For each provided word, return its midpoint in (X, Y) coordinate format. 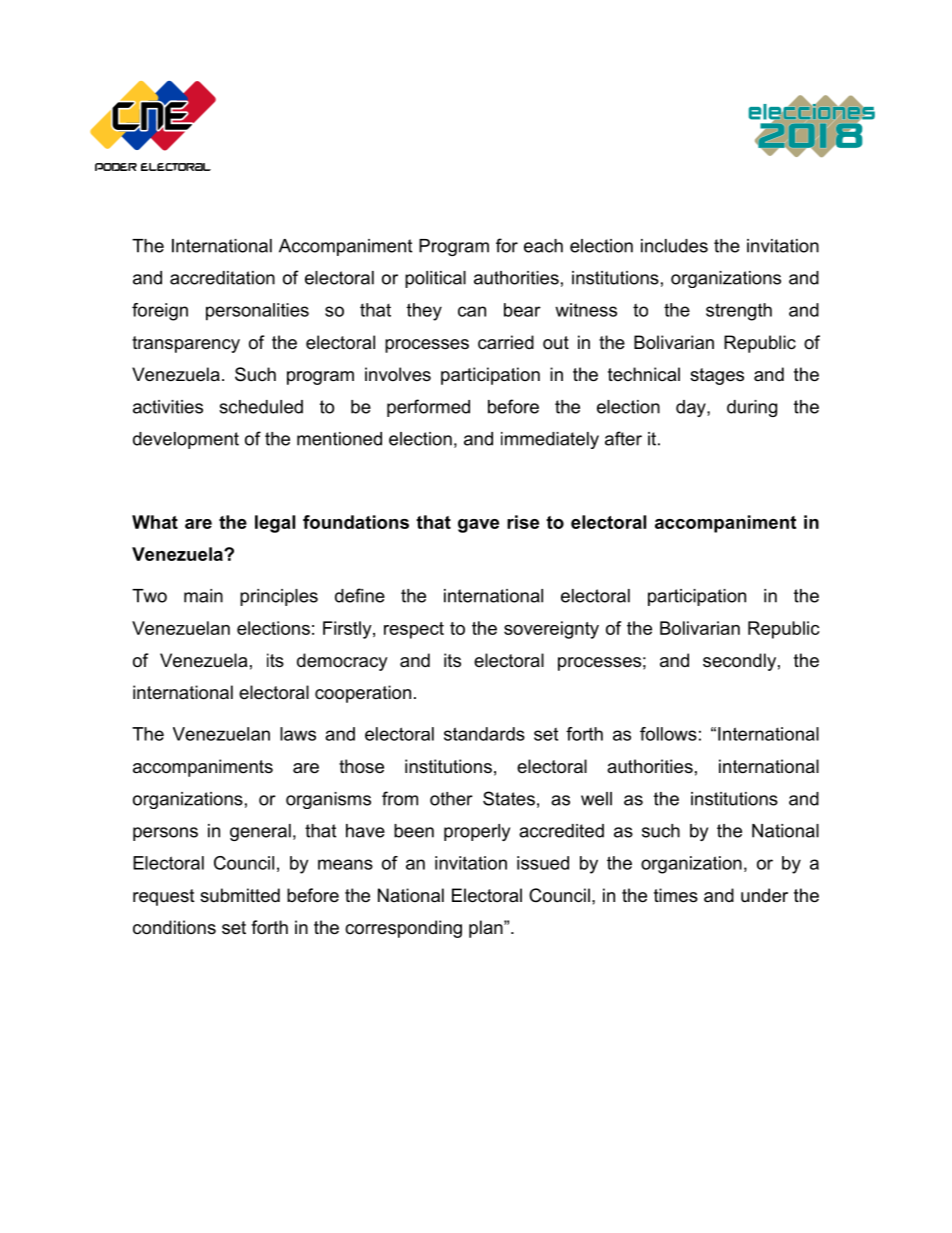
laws (298, 734)
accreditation (222, 278)
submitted (240, 895)
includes (674, 246)
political (435, 279)
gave (478, 526)
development (186, 440)
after (623, 438)
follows (668, 734)
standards (484, 734)
